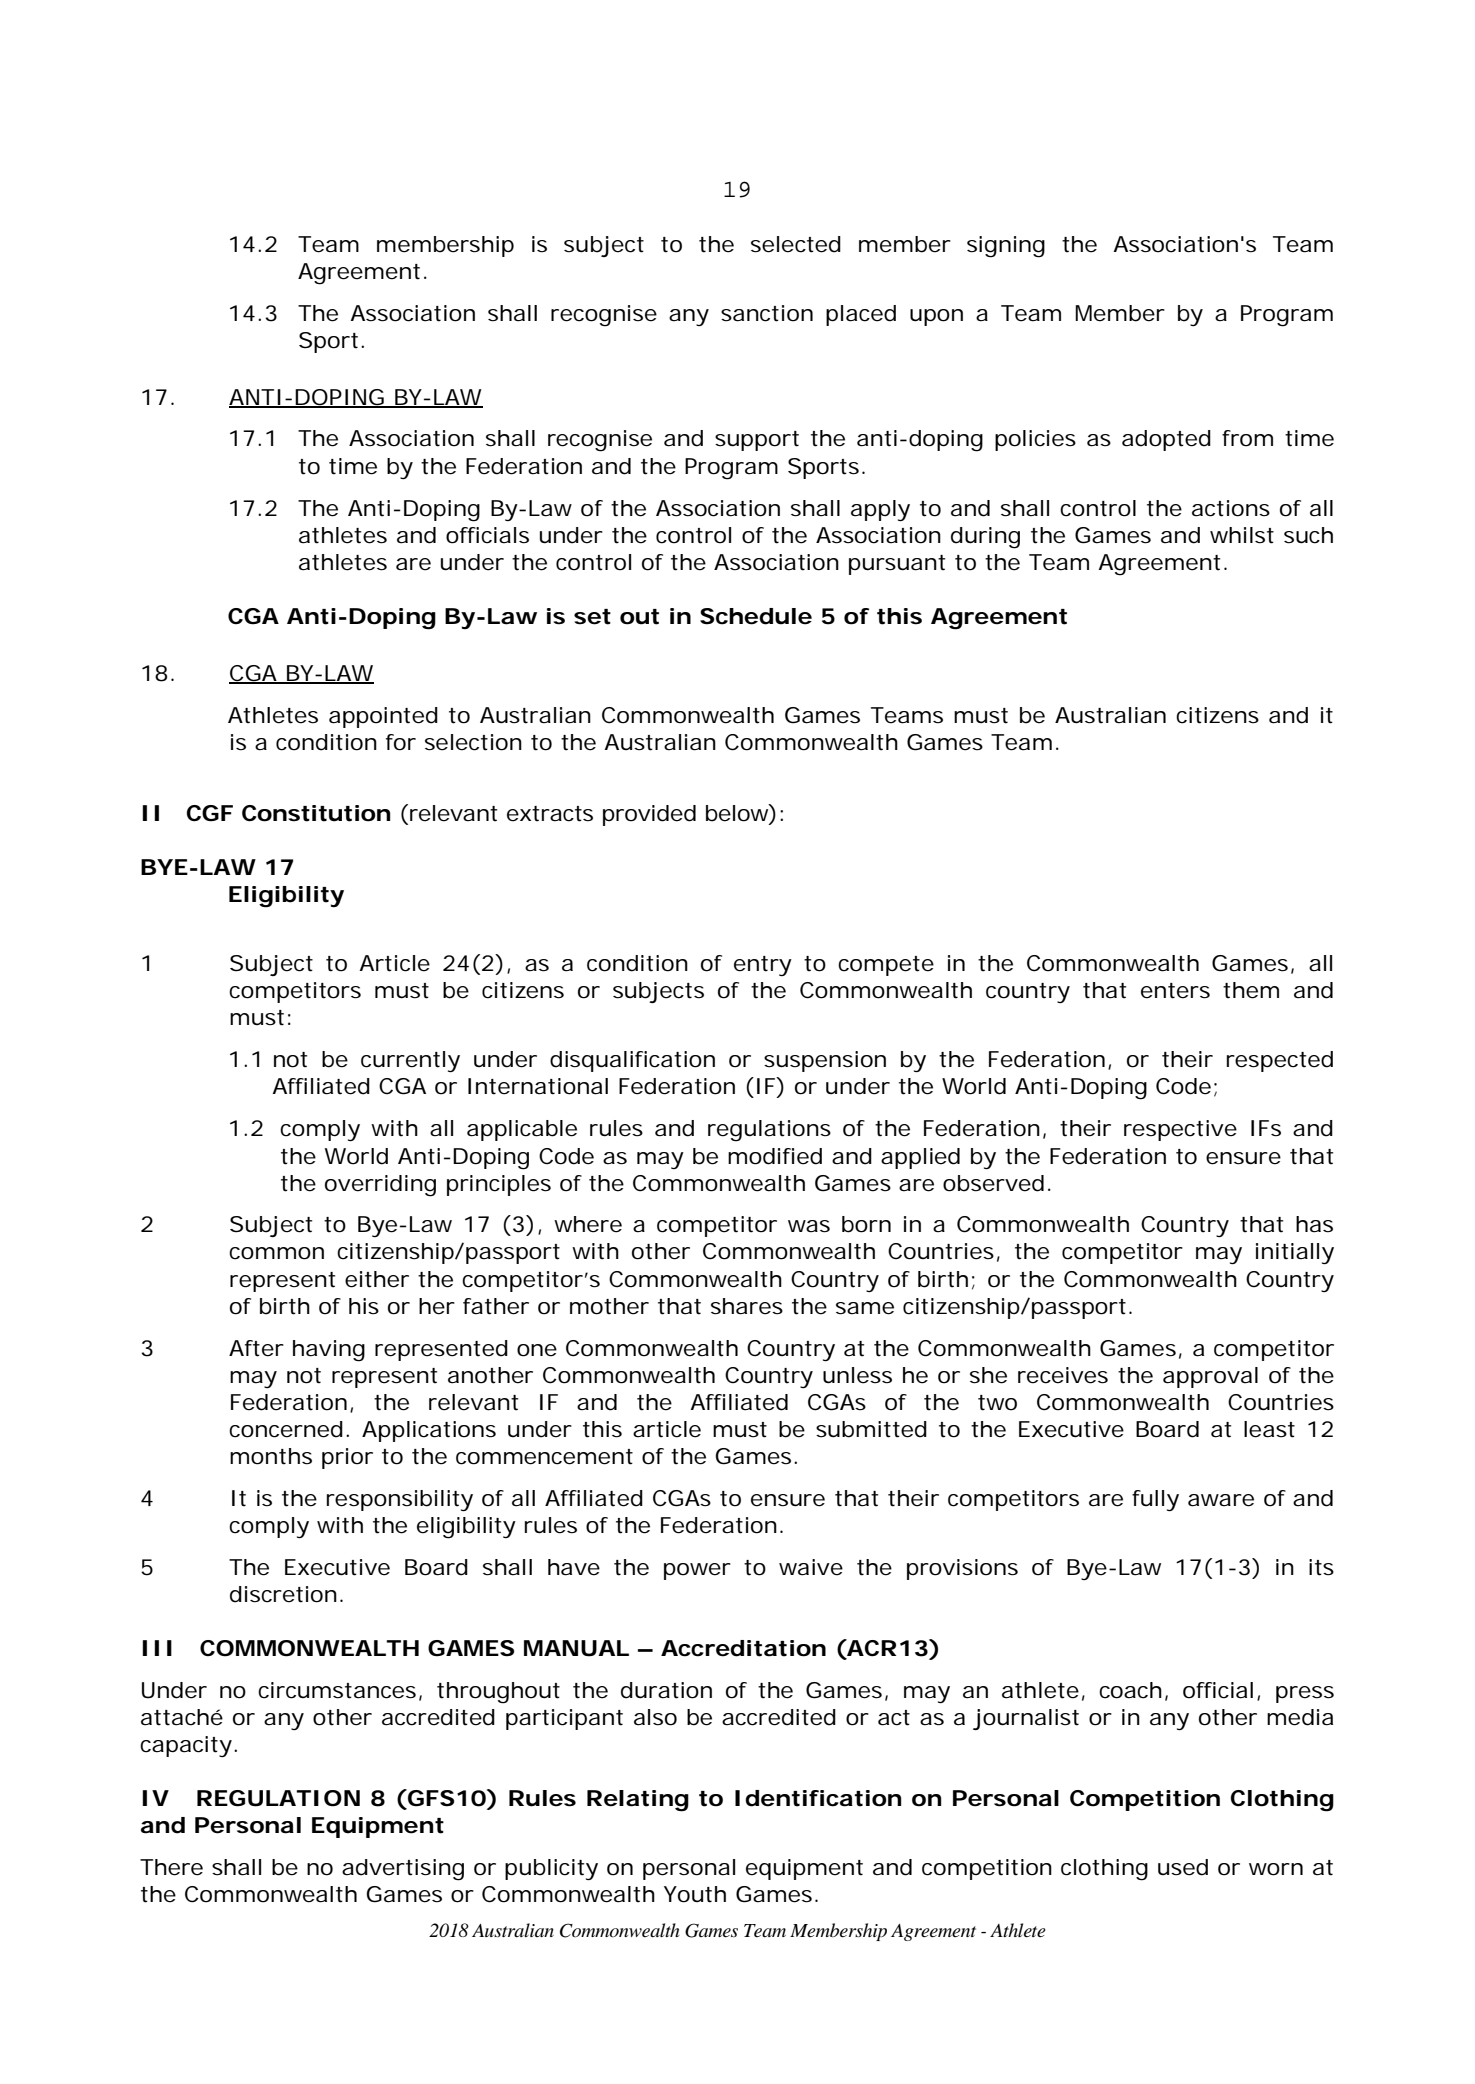 Image resolution: width=1475 pixels, height=2084 pixels. What do you see at coordinates (697, 1571) in the screenshot?
I see `power` at bounding box center [697, 1571].
